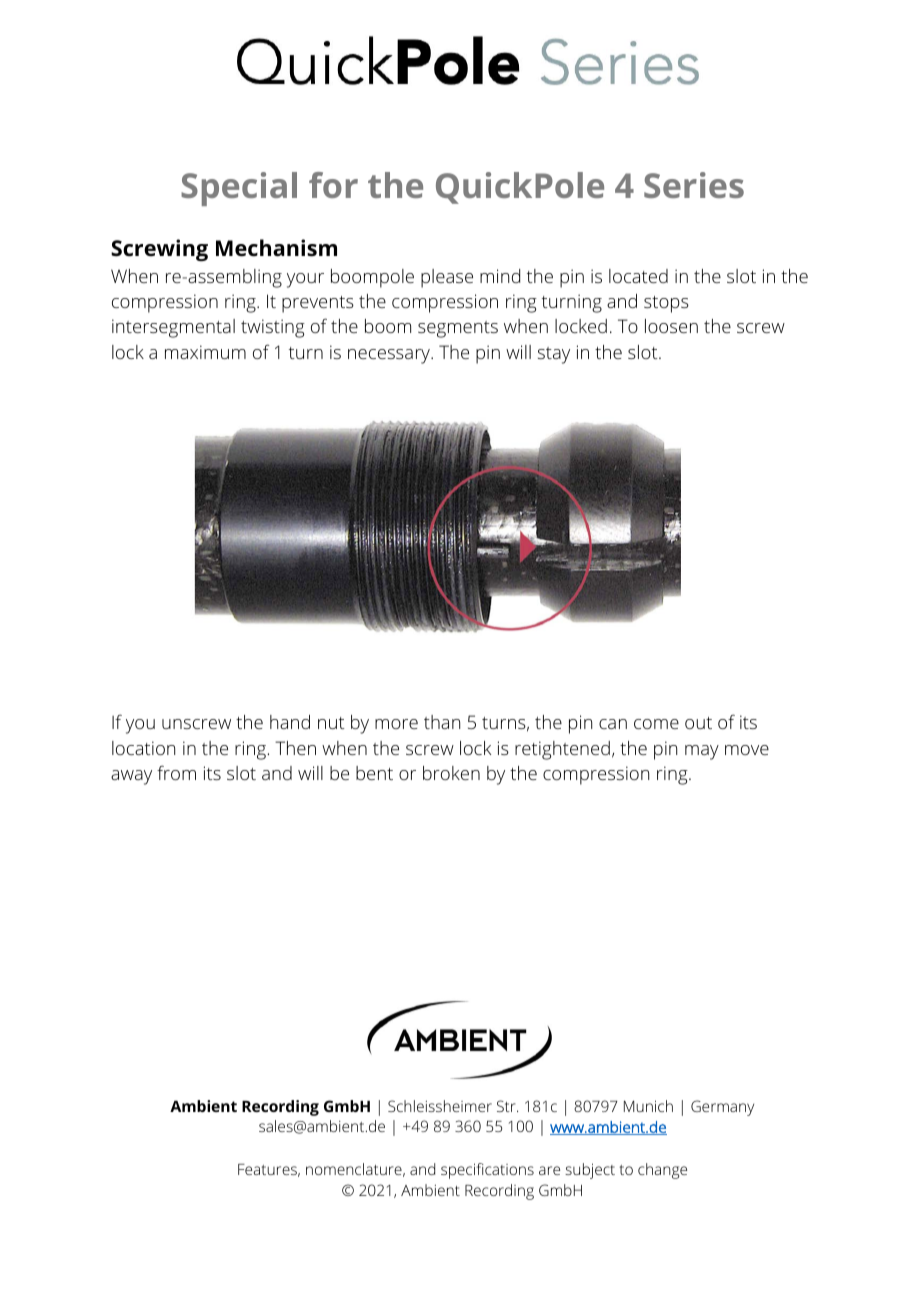  I want to click on than, so click(442, 722).
